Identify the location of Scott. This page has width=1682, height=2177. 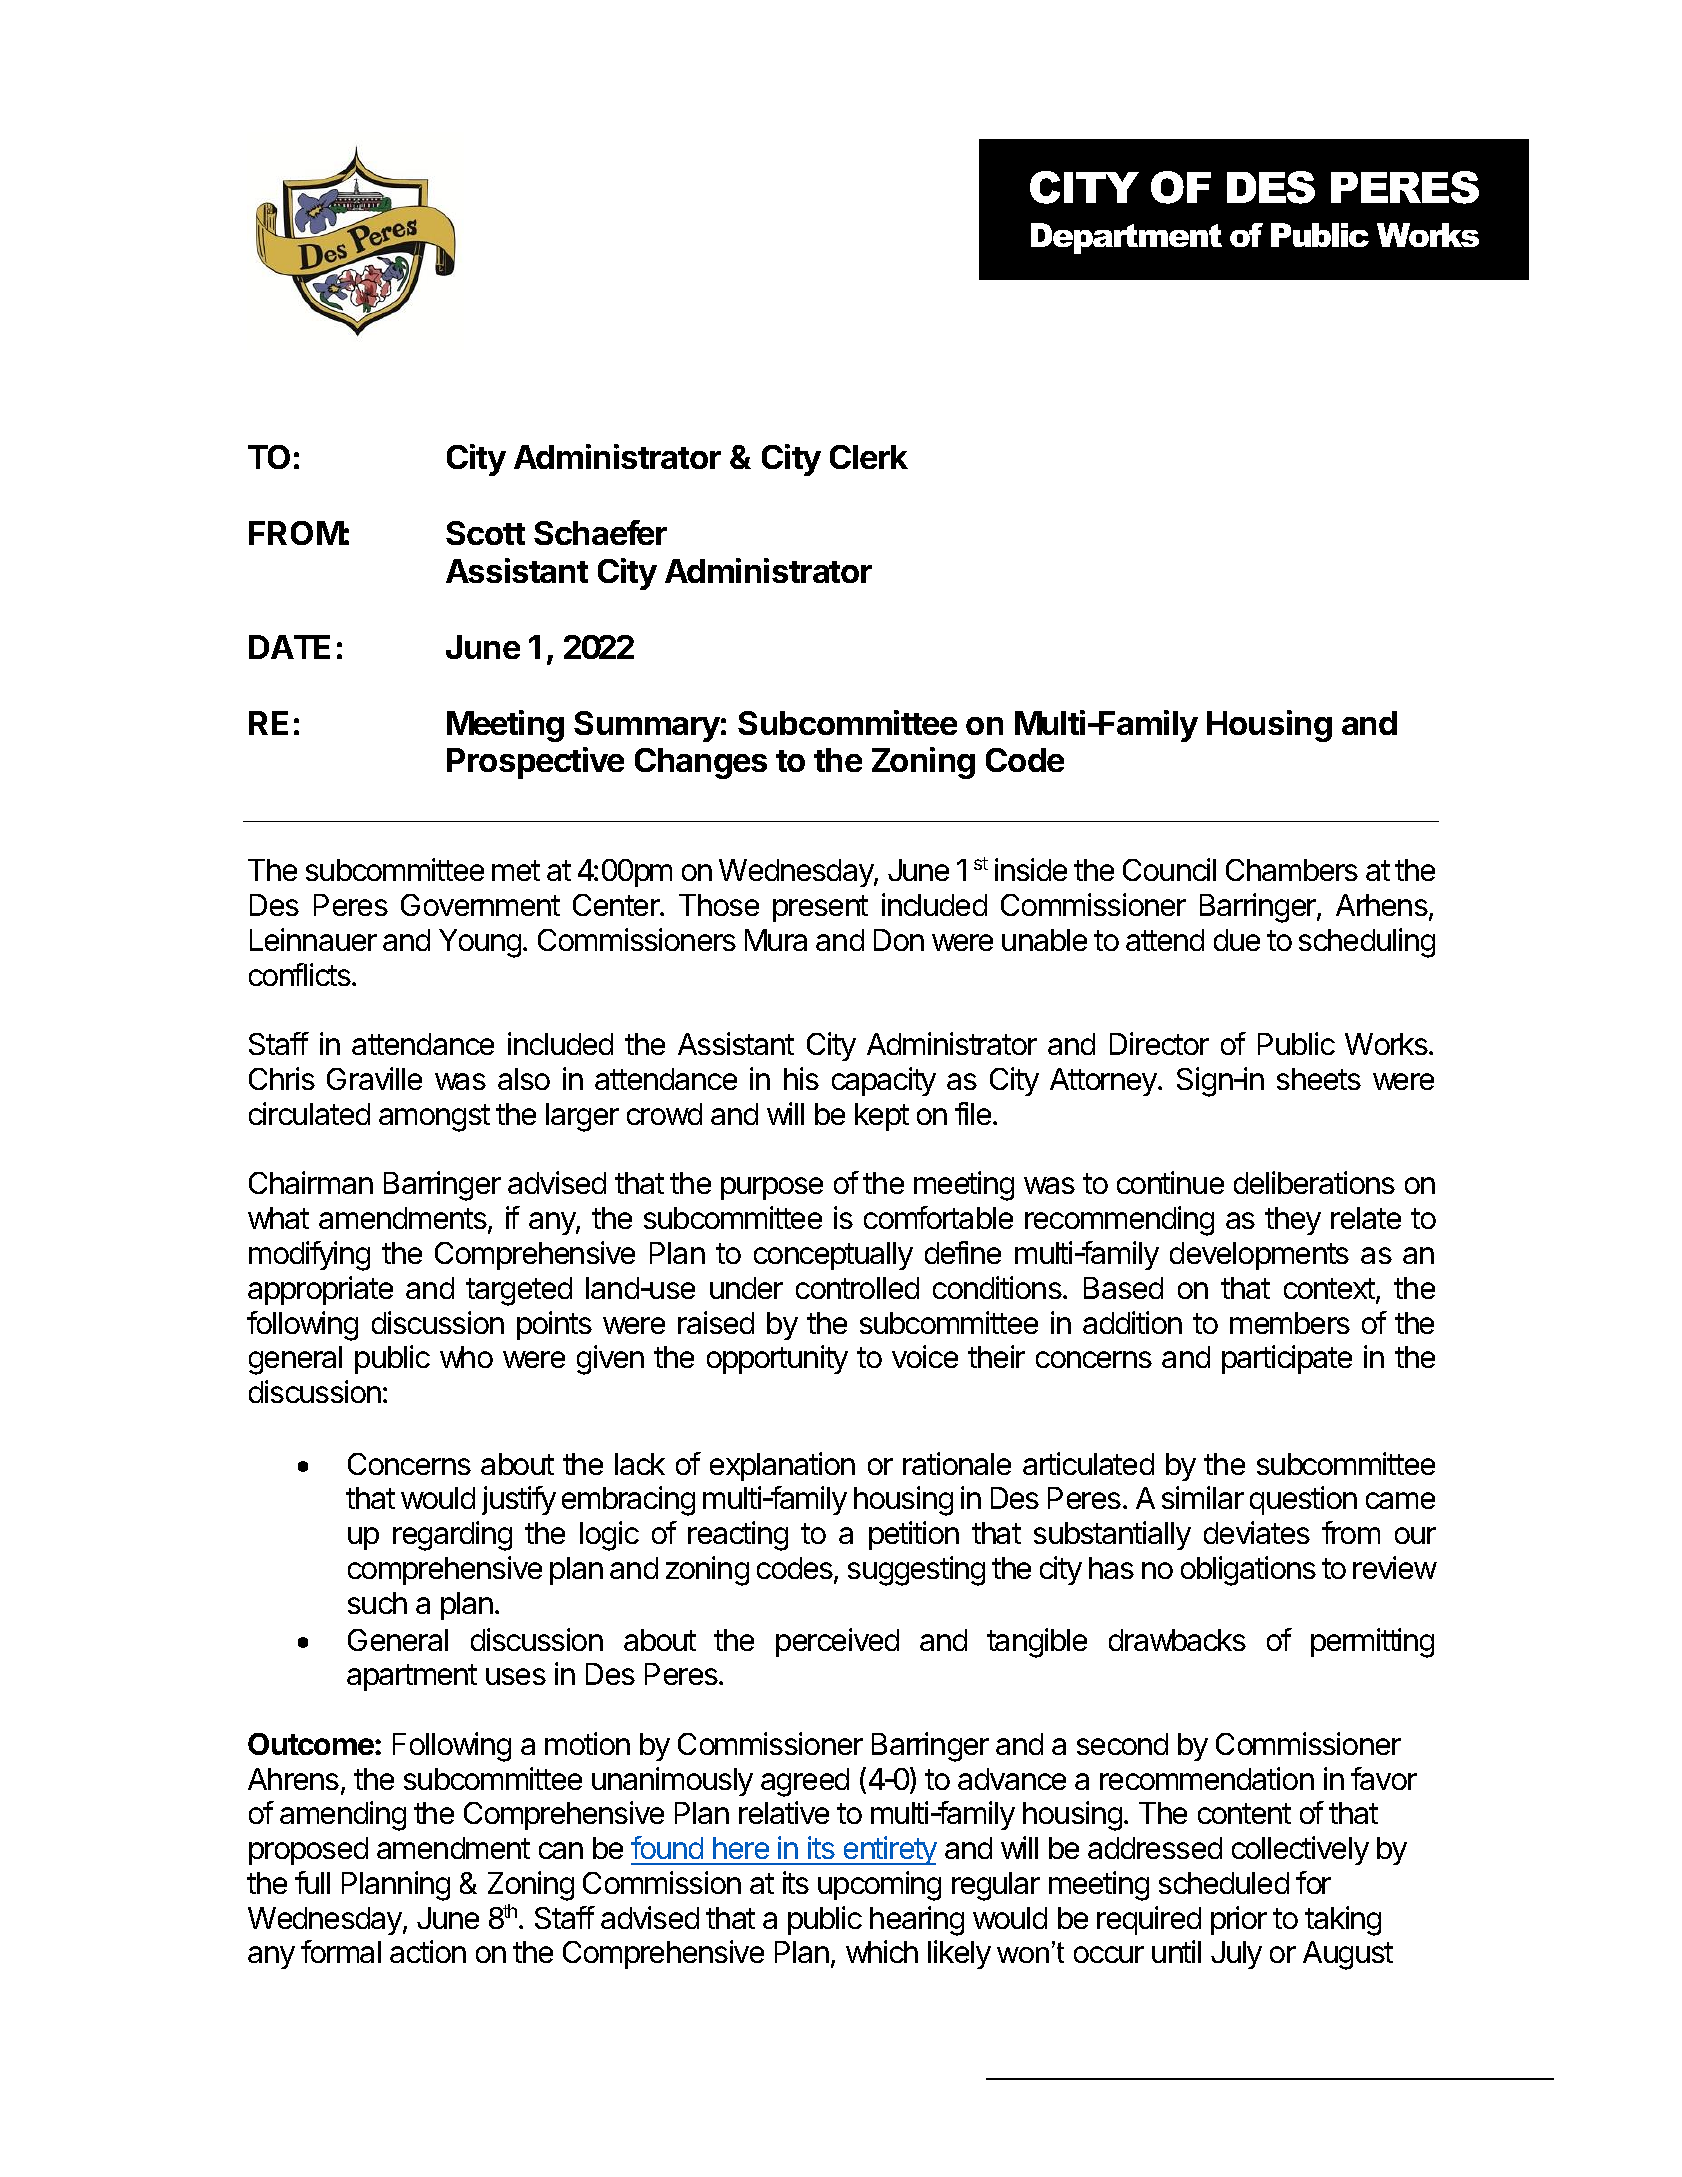
(485, 533).
